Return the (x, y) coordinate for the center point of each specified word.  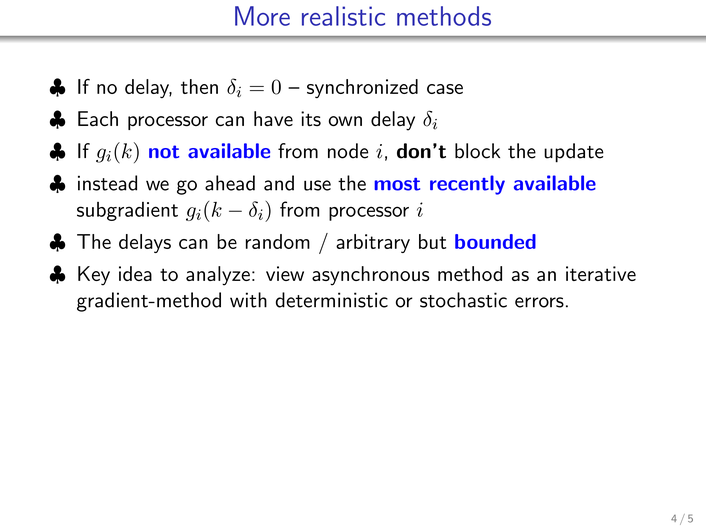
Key (94, 276)
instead (107, 183)
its (311, 118)
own (345, 121)
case (445, 89)
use (317, 185)
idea (135, 273)
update (574, 153)
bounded (495, 241)
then (199, 86)
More (262, 16)
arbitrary (373, 243)
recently (467, 185)
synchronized (362, 88)
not (164, 152)
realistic (343, 16)
